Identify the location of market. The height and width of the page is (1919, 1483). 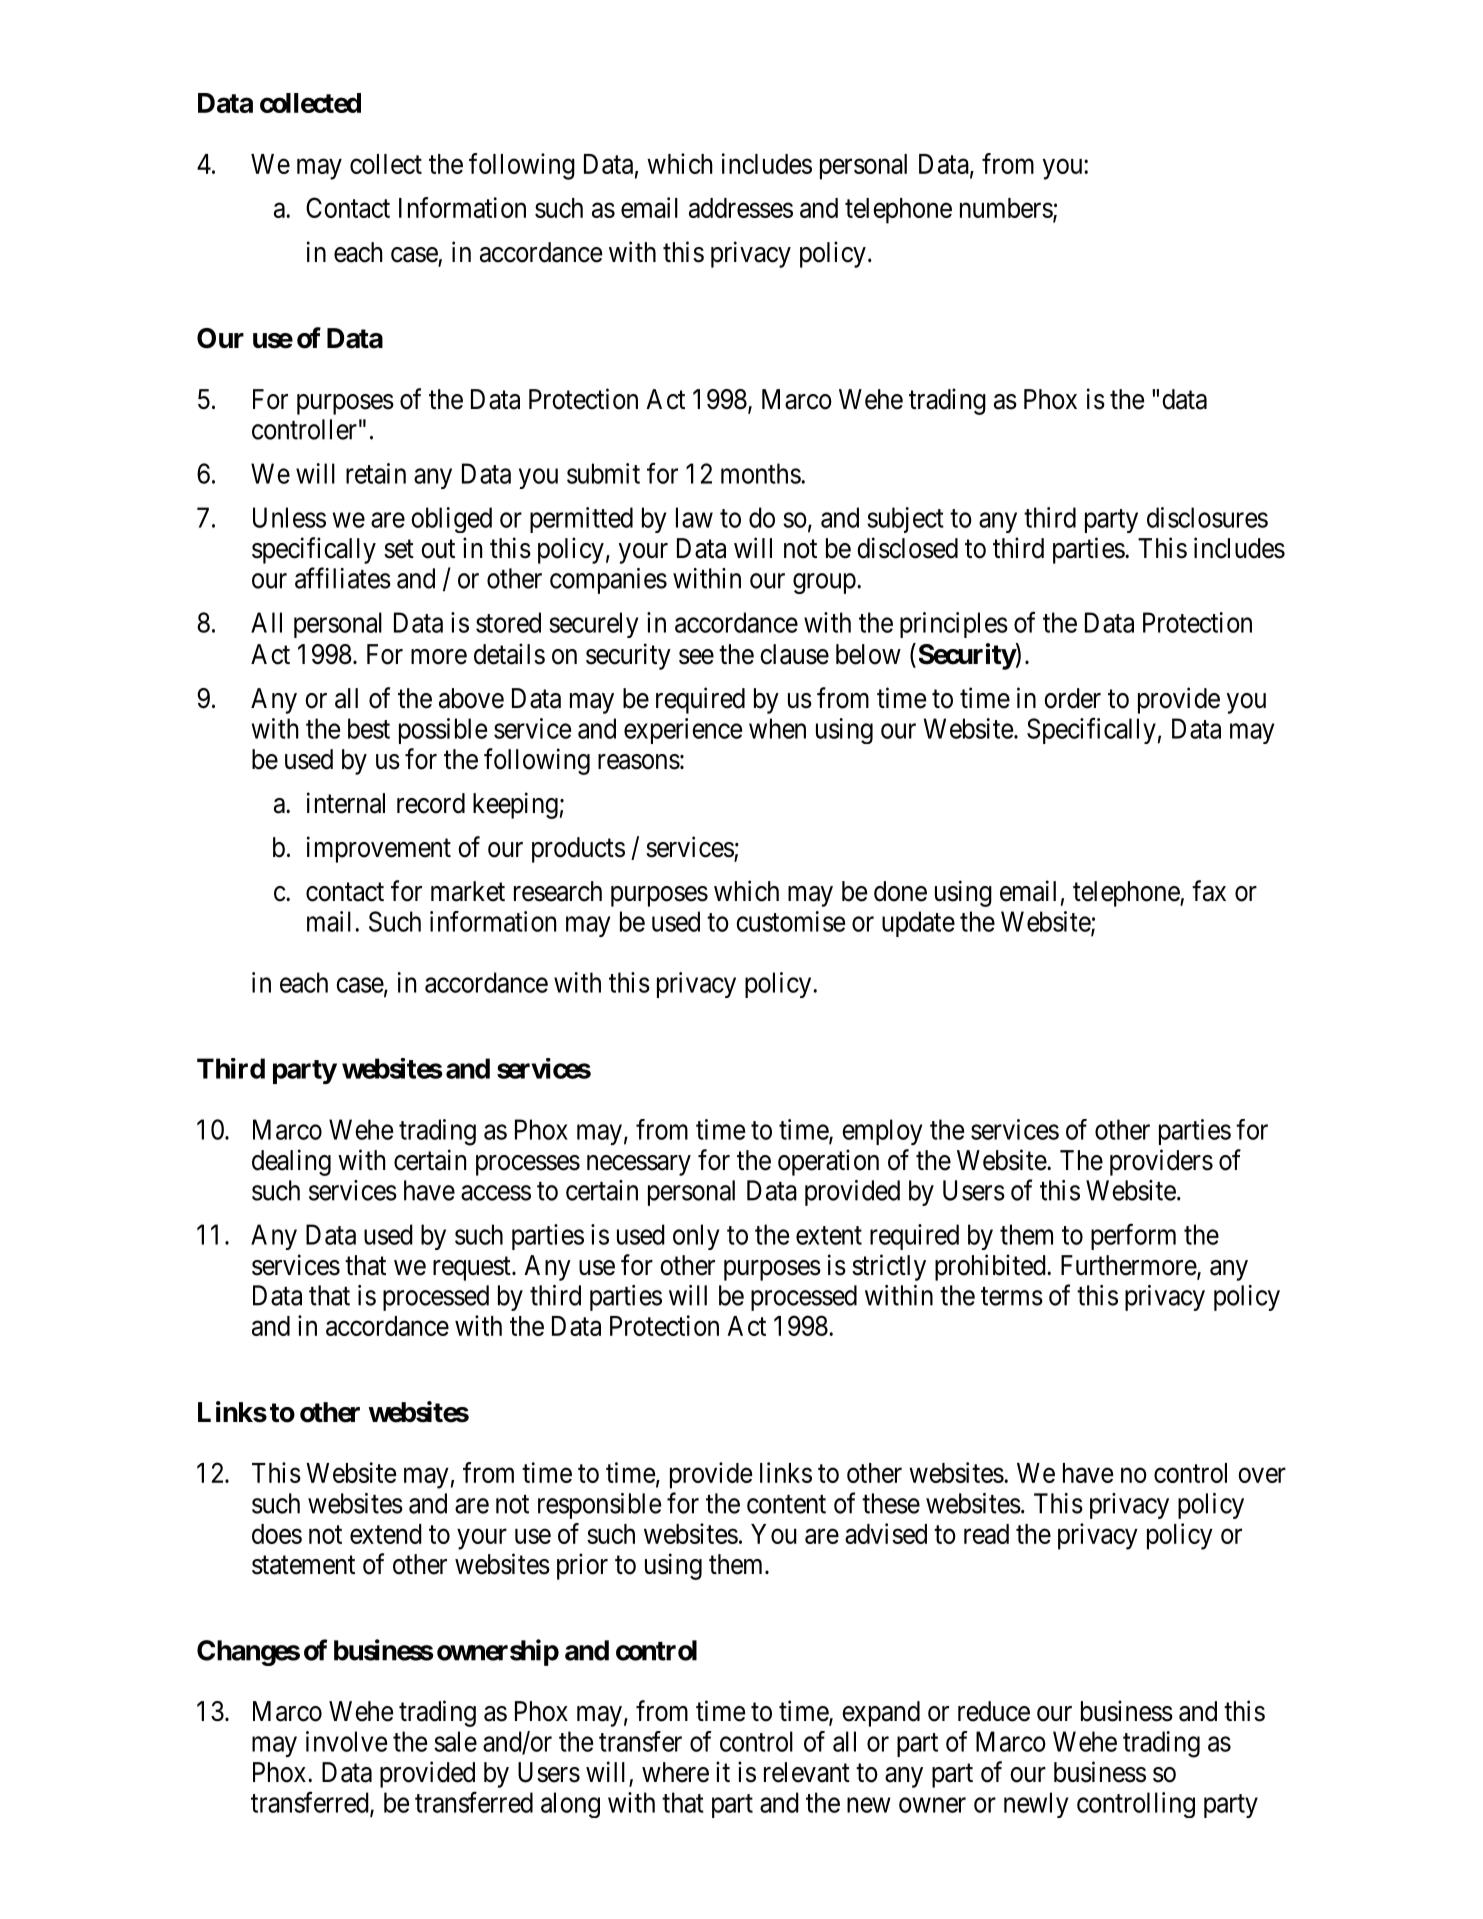
(468, 891).
